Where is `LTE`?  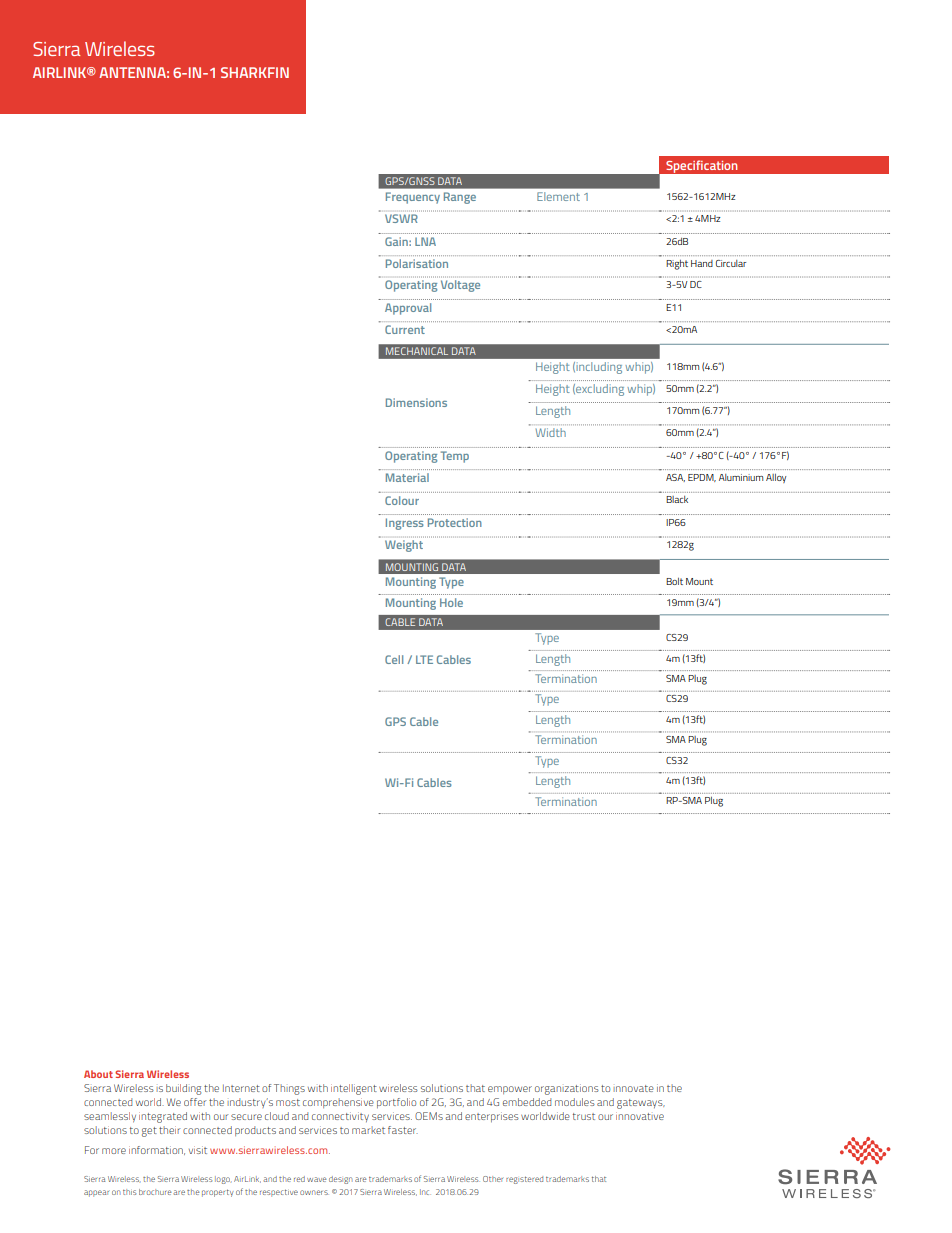
LTE is located at coordinates (424, 659).
